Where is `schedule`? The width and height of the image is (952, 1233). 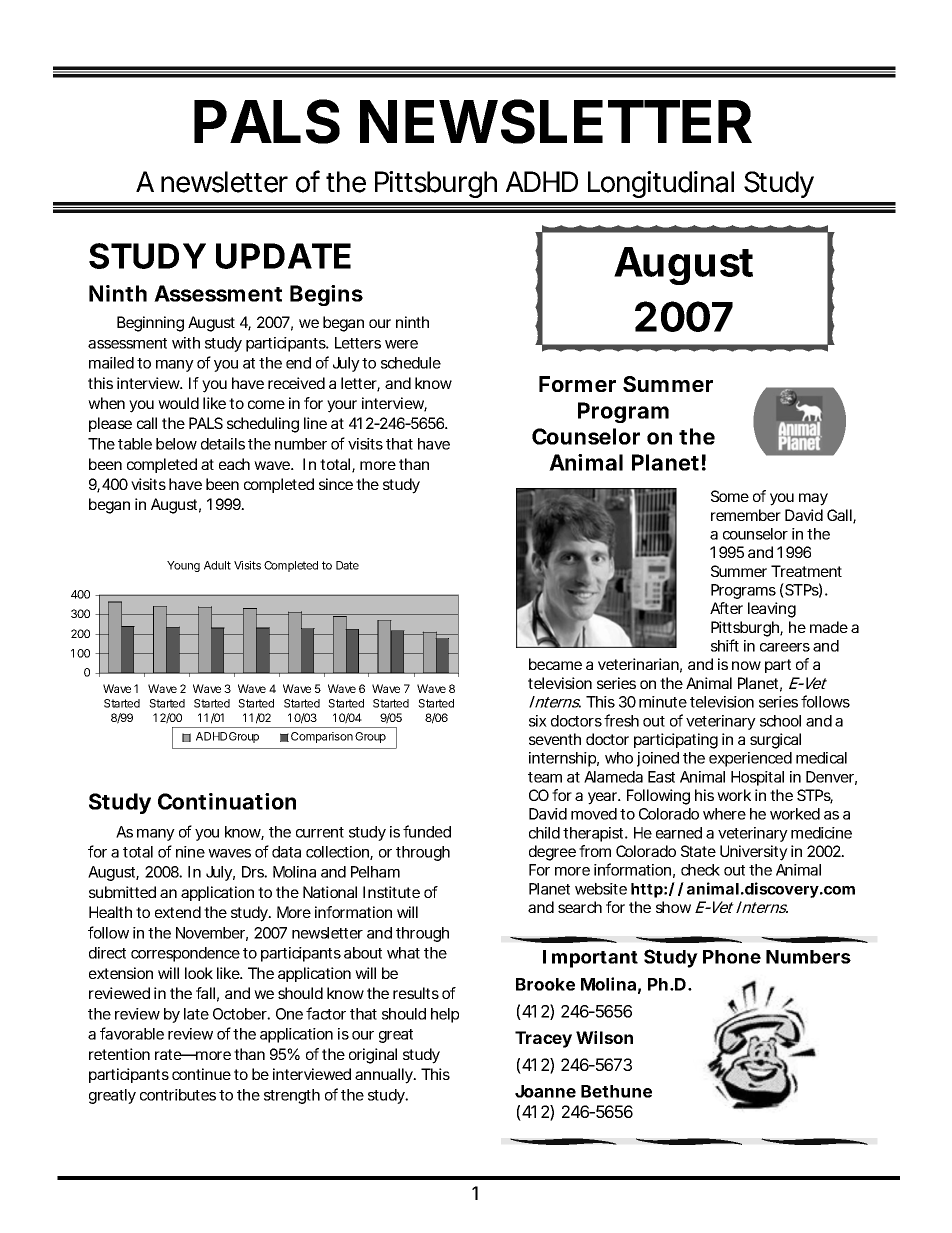 schedule is located at coordinates (411, 363).
